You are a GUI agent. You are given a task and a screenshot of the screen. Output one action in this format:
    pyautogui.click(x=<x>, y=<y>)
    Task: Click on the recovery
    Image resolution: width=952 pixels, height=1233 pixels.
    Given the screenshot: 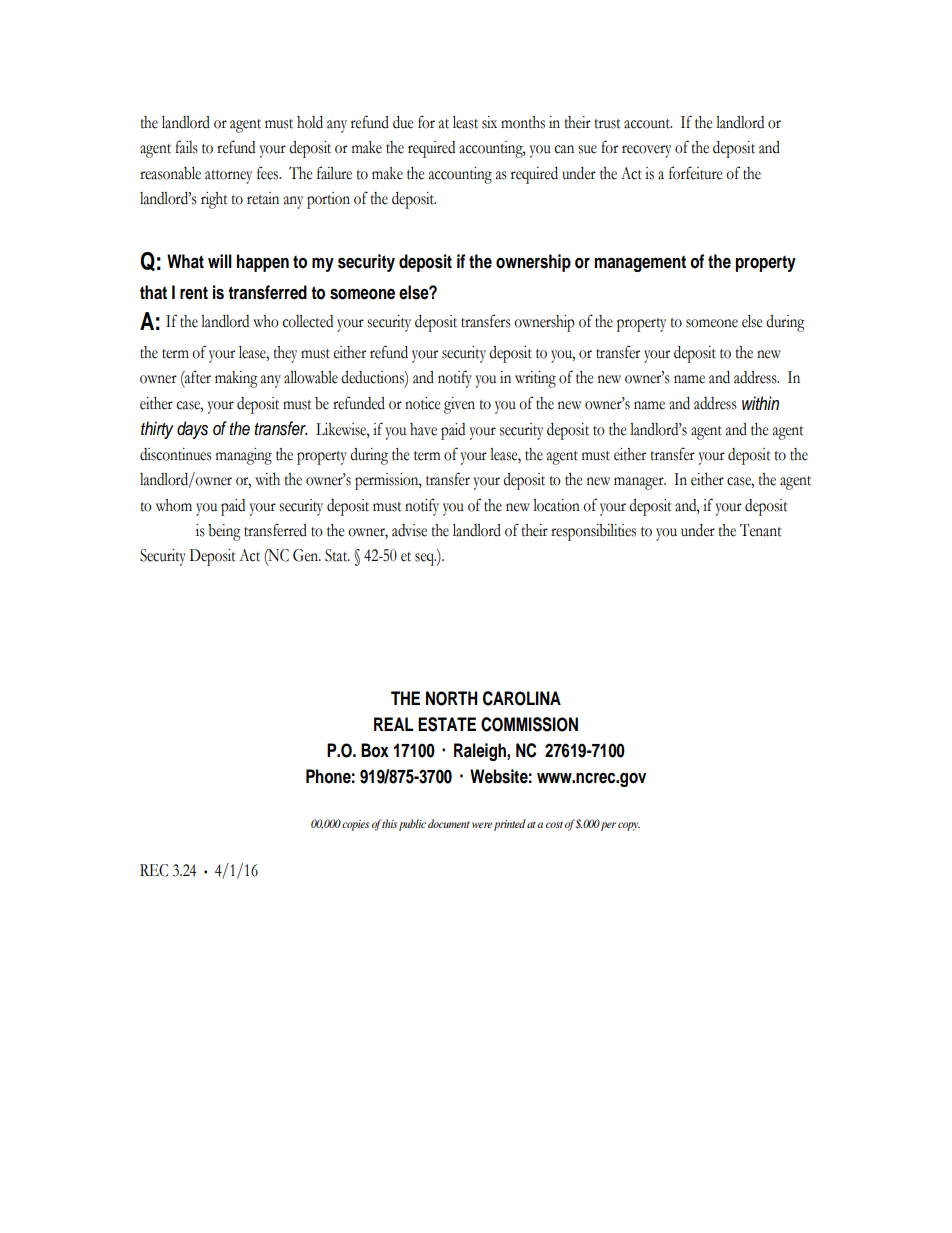 What is the action you would take?
    pyautogui.click(x=646, y=151)
